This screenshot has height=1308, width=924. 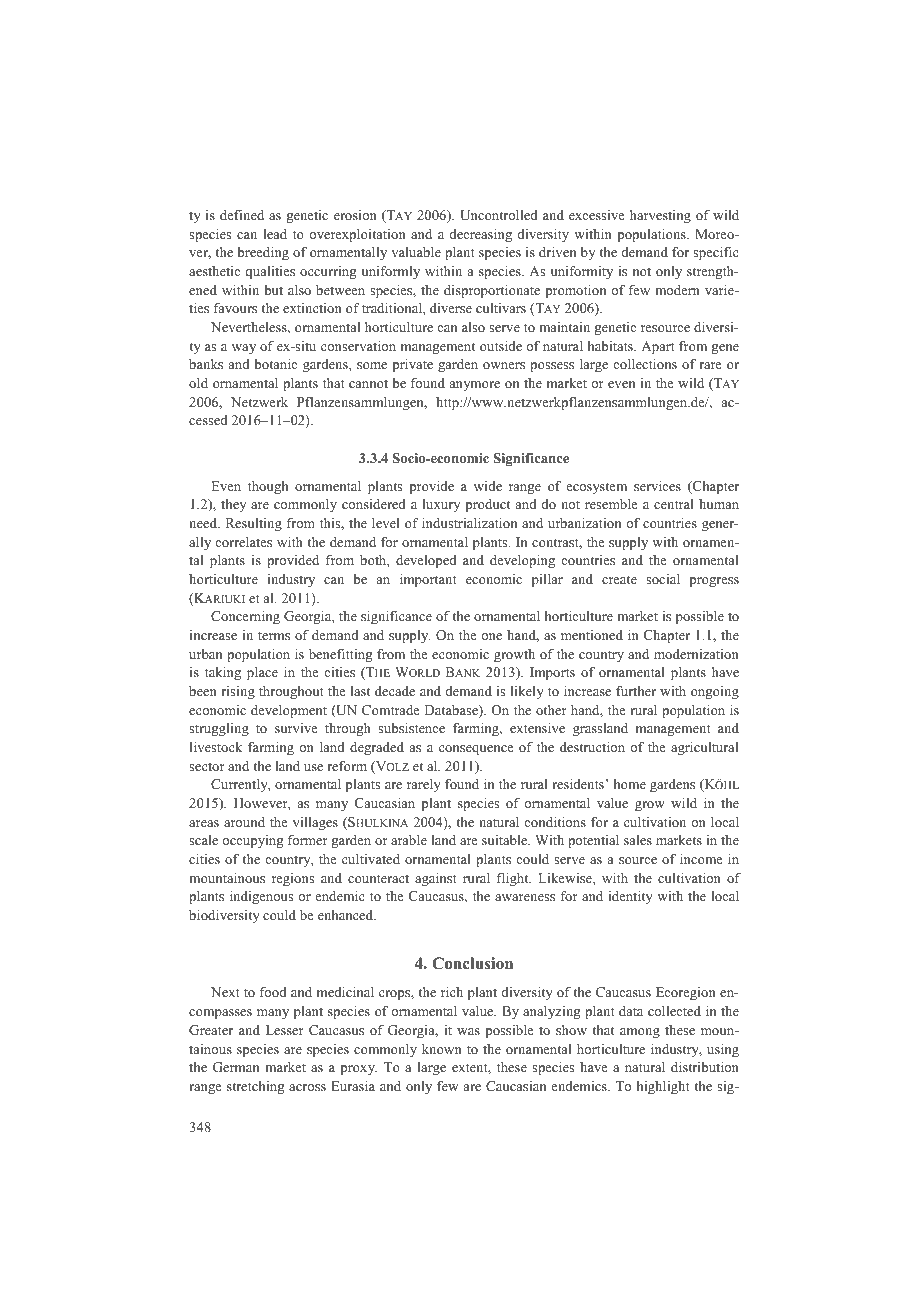 I want to click on decade, so click(x=395, y=691).
